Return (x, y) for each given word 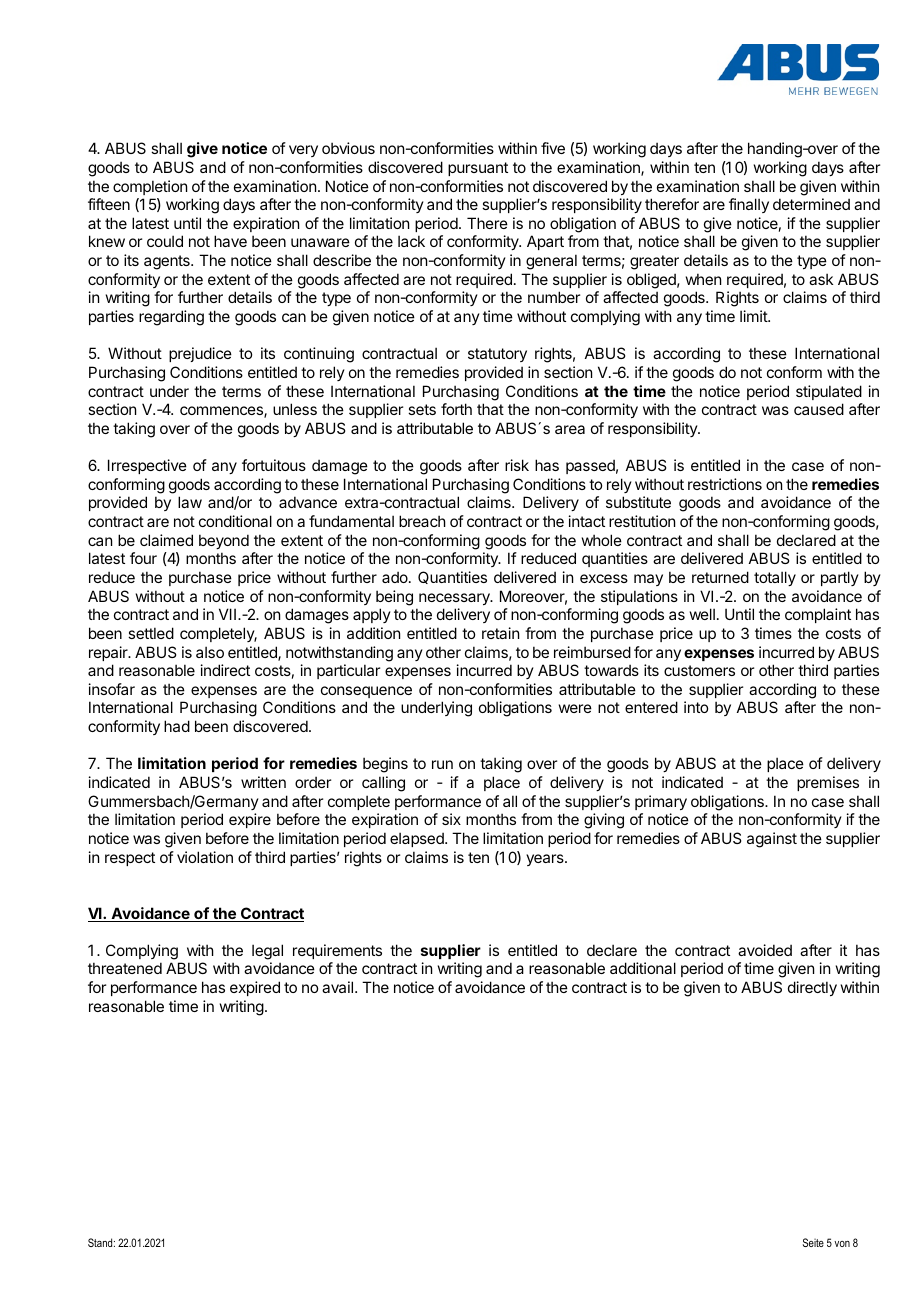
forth (456, 409)
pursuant (478, 169)
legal (267, 952)
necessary (455, 599)
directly (812, 988)
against (772, 840)
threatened (125, 968)
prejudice (200, 354)
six (451, 819)
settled (151, 633)
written (263, 782)
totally (775, 578)
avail (337, 987)
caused (819, 409)
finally (749, 205)
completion (150, 187)
